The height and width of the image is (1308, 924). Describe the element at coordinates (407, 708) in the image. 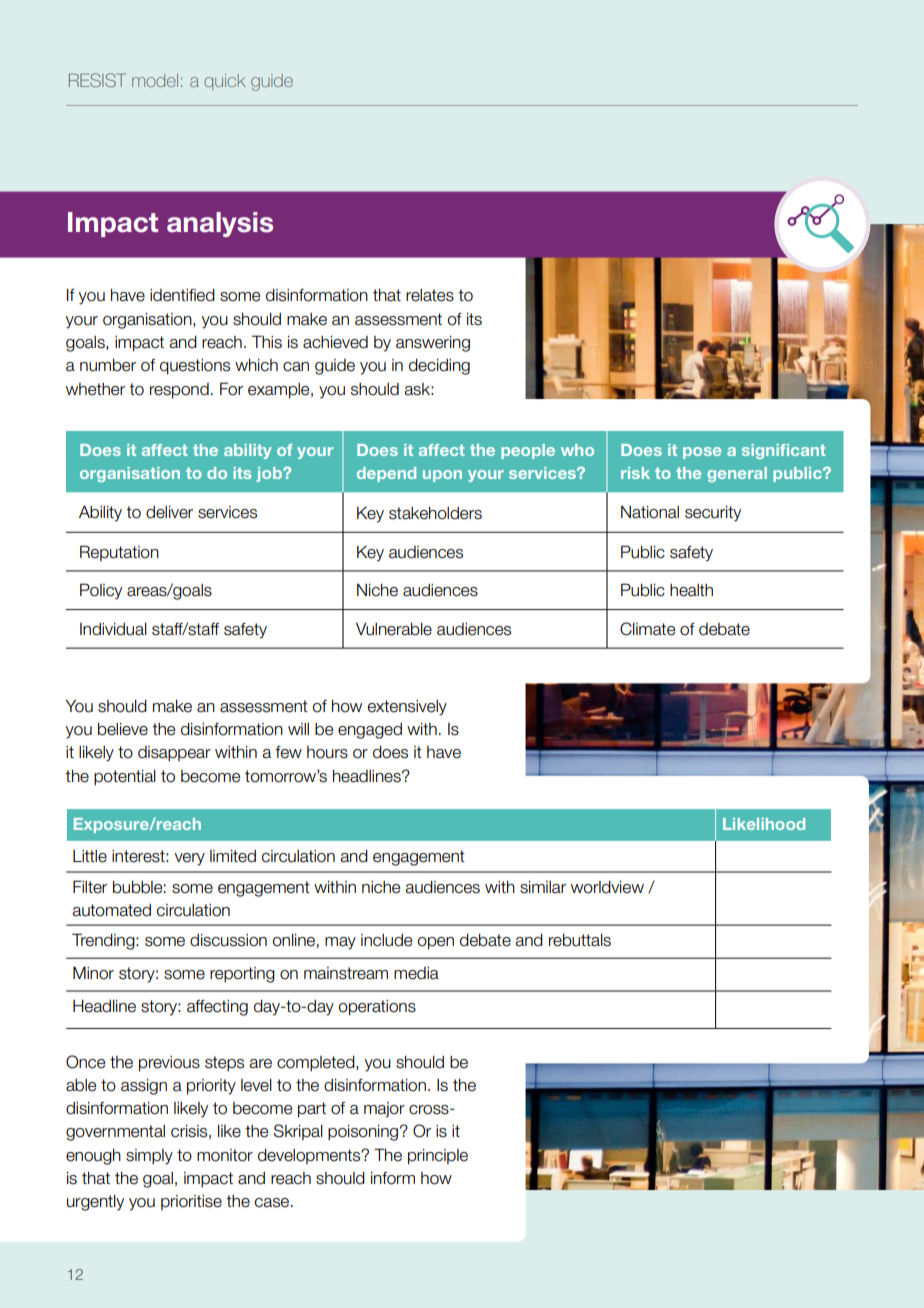

I see `extensively` at that location.
